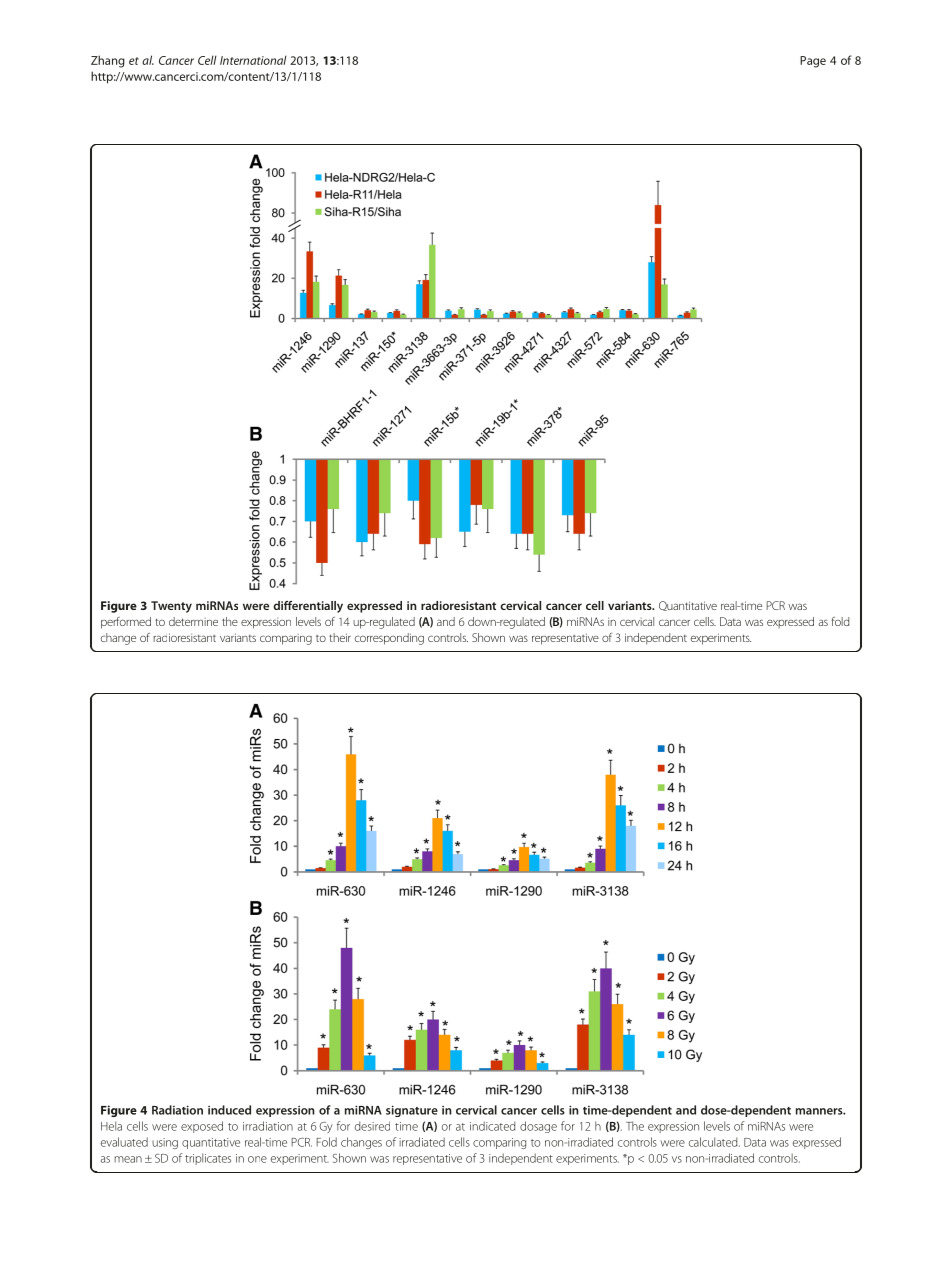  I want to click on determine, so click(193, 621).
